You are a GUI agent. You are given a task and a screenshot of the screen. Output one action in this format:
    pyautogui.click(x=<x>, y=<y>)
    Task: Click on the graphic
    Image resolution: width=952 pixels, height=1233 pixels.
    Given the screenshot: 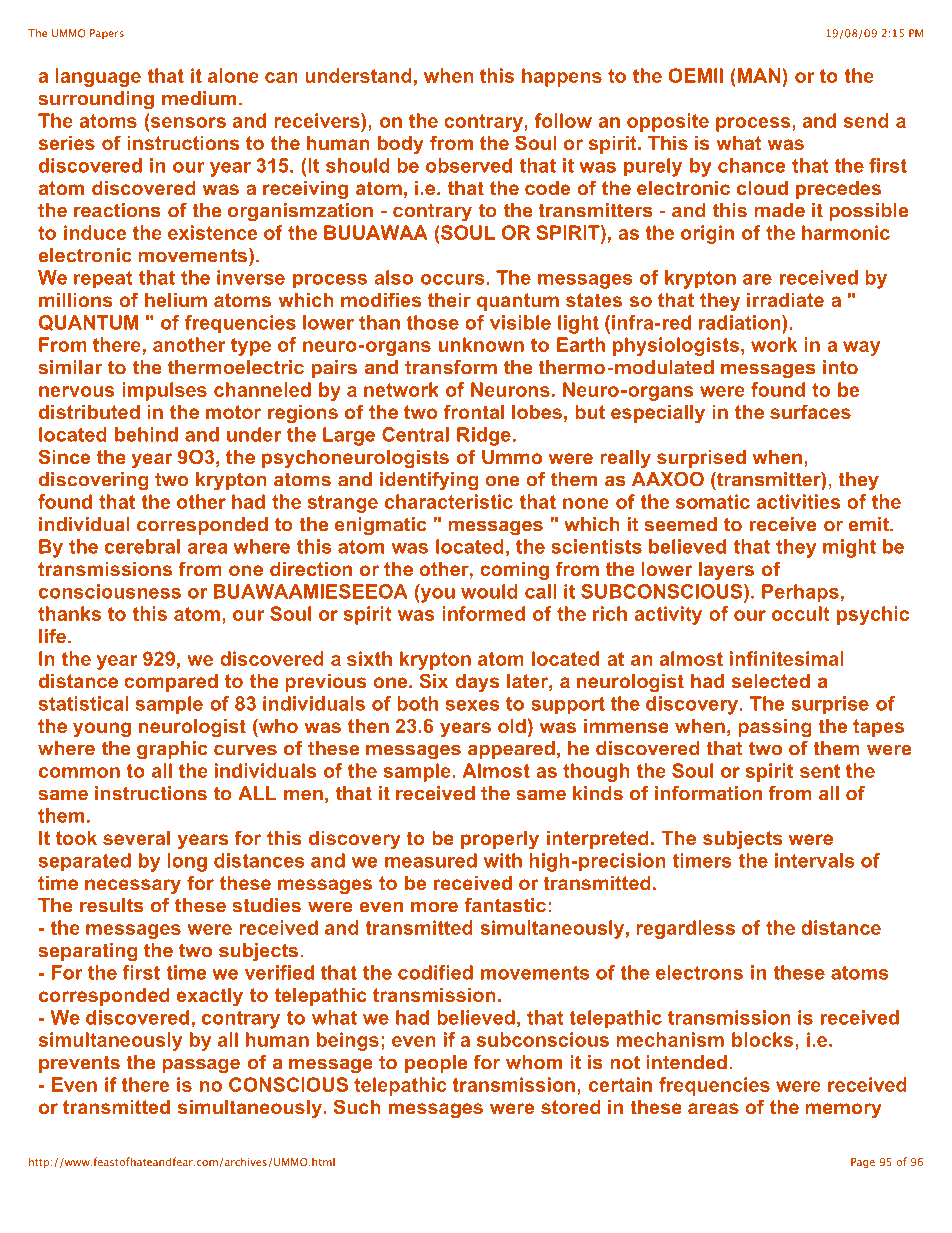 What is the action you would take?
    pyautogui.click(x=172, y=750)
